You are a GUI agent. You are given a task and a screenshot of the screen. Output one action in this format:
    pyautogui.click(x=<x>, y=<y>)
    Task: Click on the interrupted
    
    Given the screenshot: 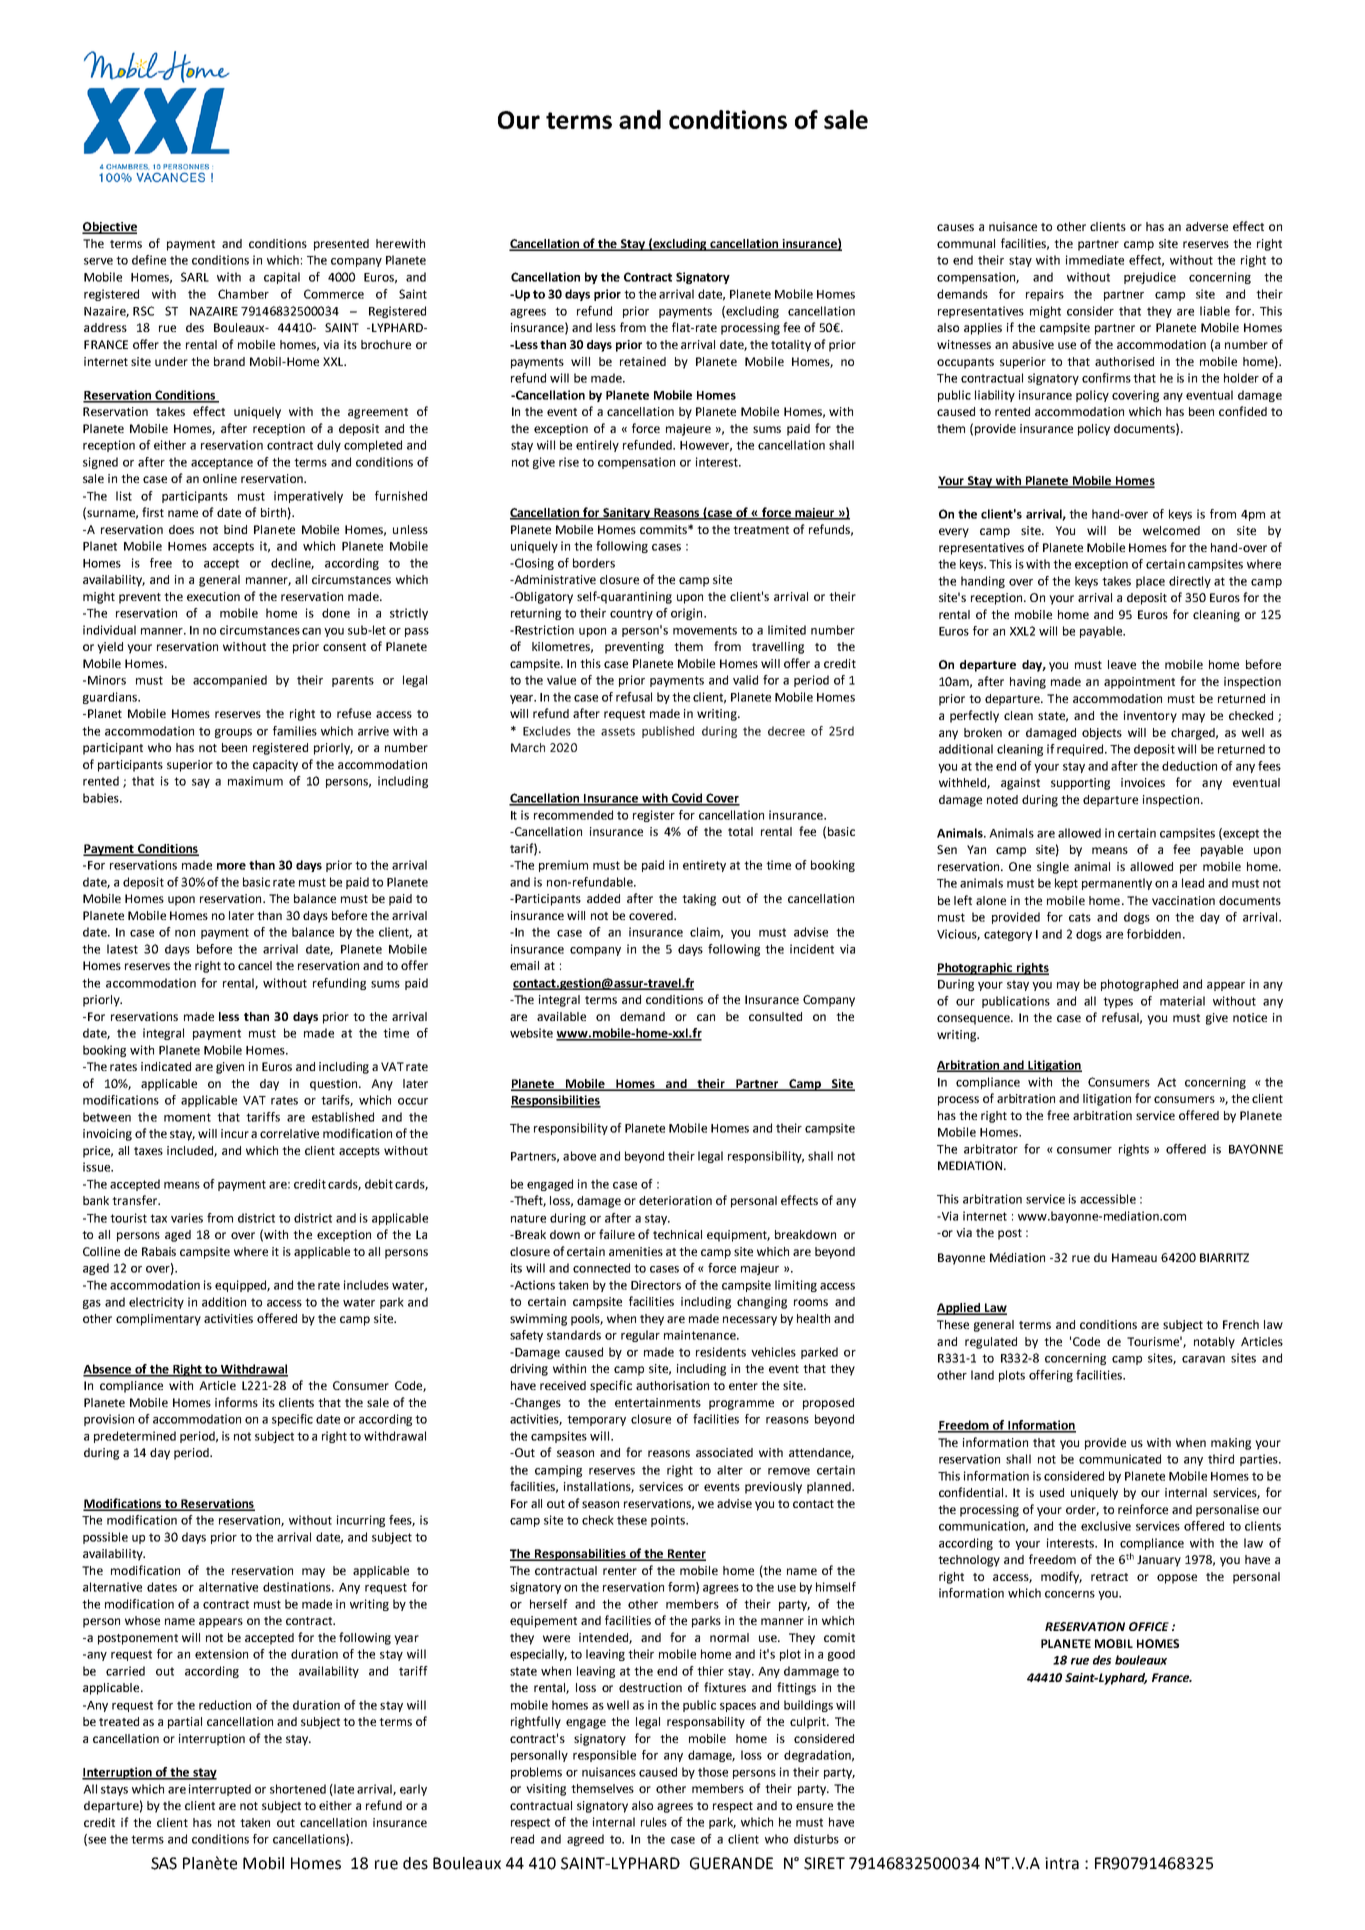 What is the action you would take?
    pyautogui.click(x=220, y=1790)
